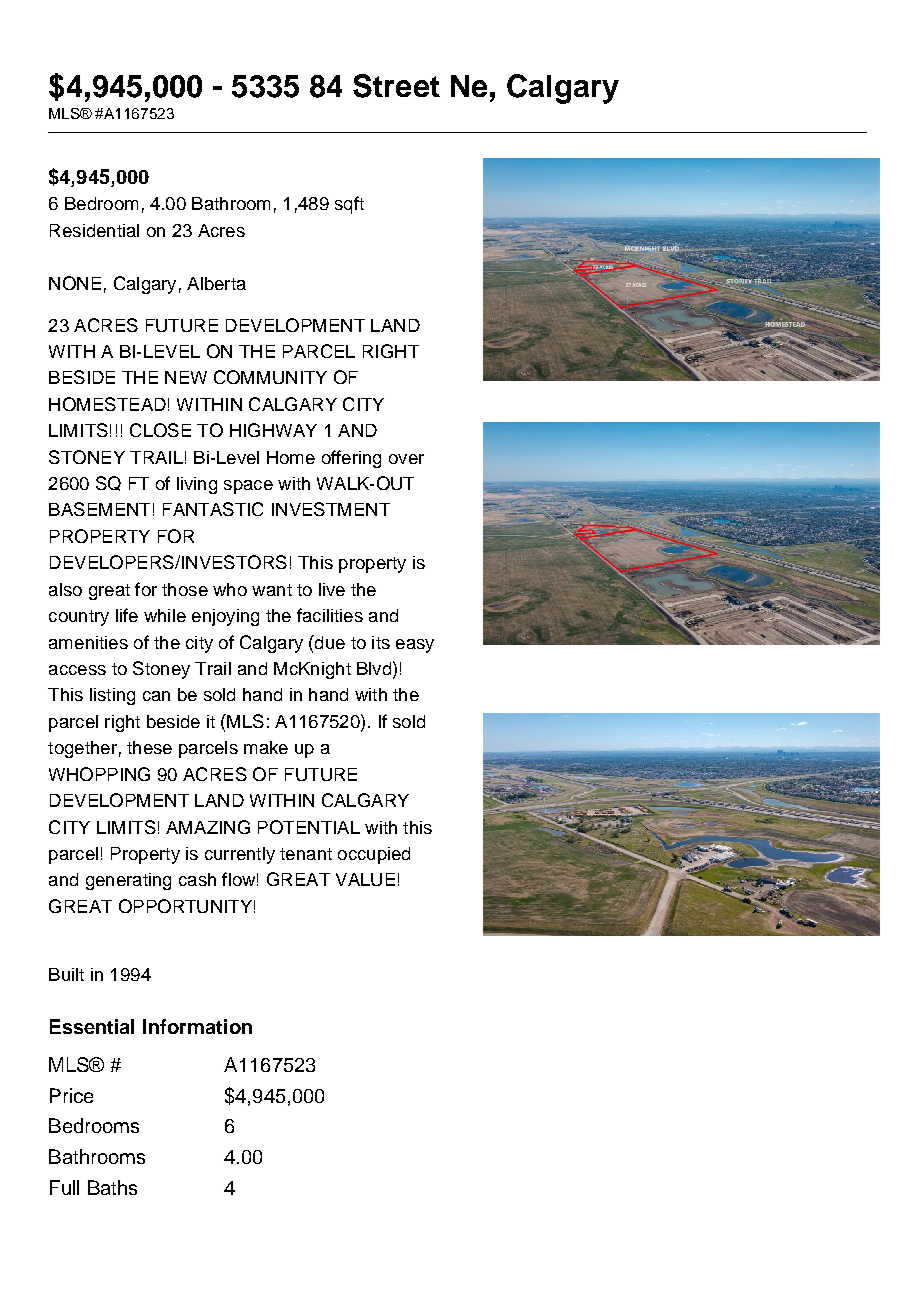  I want to click on space, so click(248, 487).
